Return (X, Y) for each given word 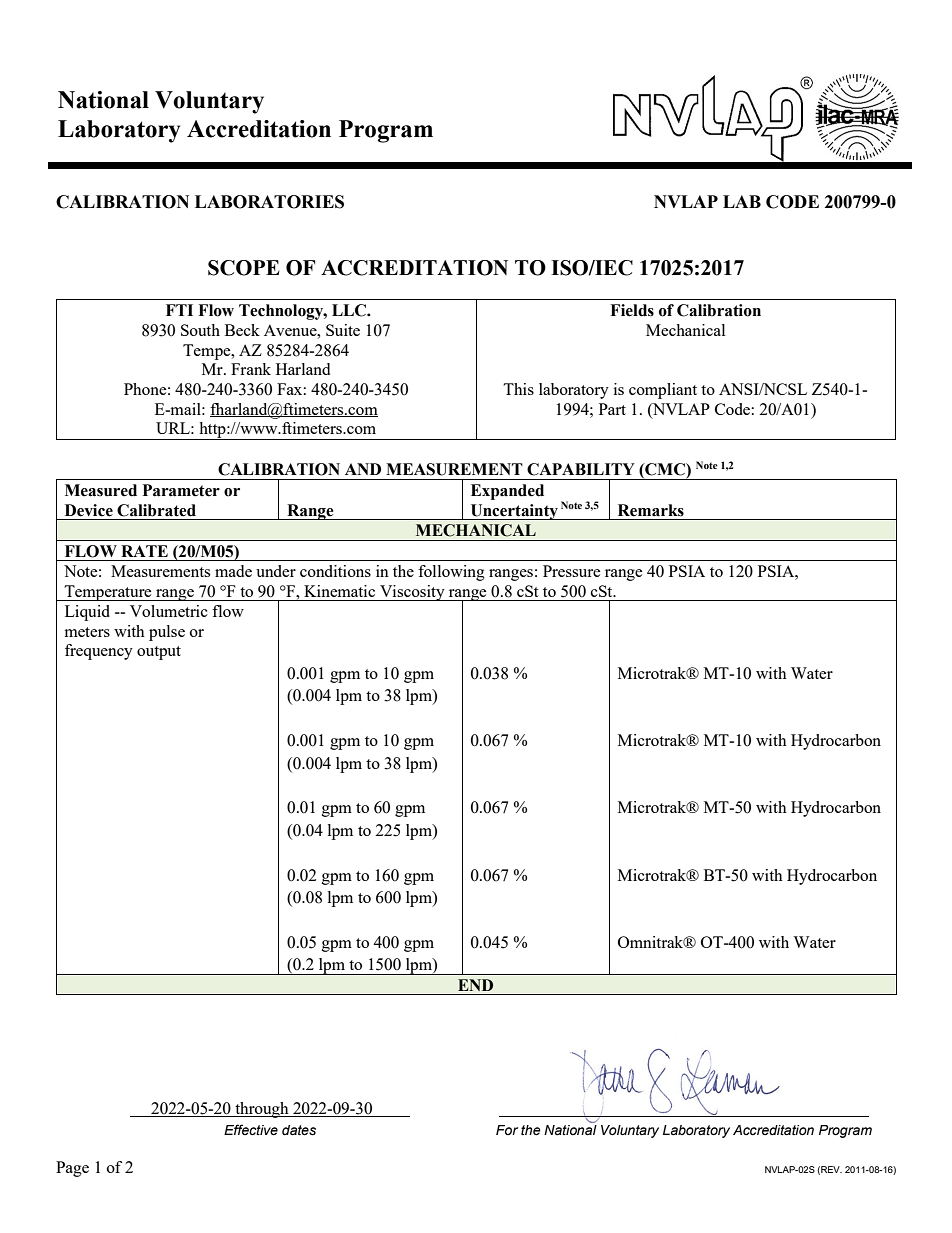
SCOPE (244, 268)
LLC (350, 310)
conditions (335, 571)
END (475, 985)
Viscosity (412, 593)
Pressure (572, 571)
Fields (632, 310)
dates (299, 1130)
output (159, 653)
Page (72, 1169)
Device (89, 510)
